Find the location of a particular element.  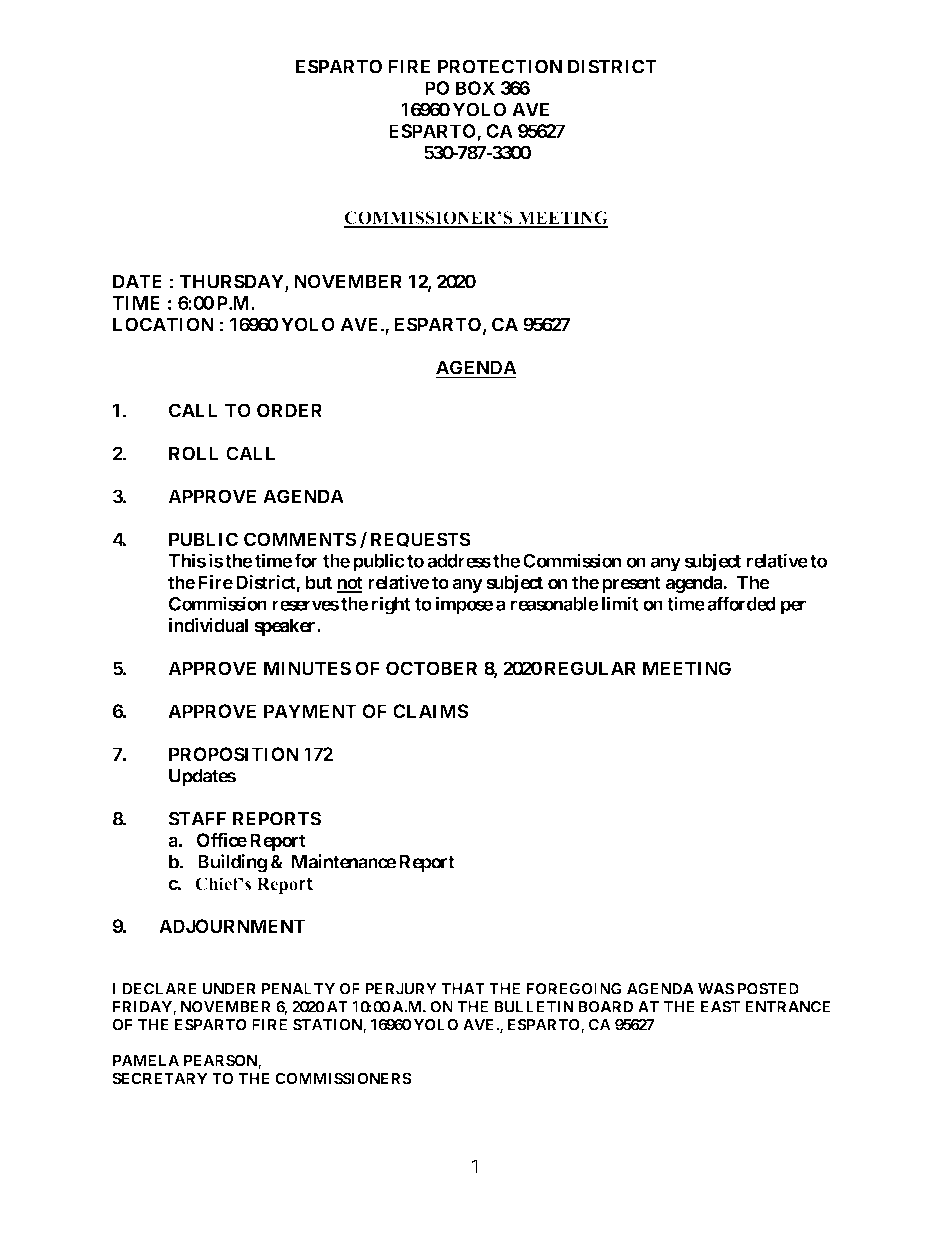

REQUESTS is located at coordinates (421, 540).
